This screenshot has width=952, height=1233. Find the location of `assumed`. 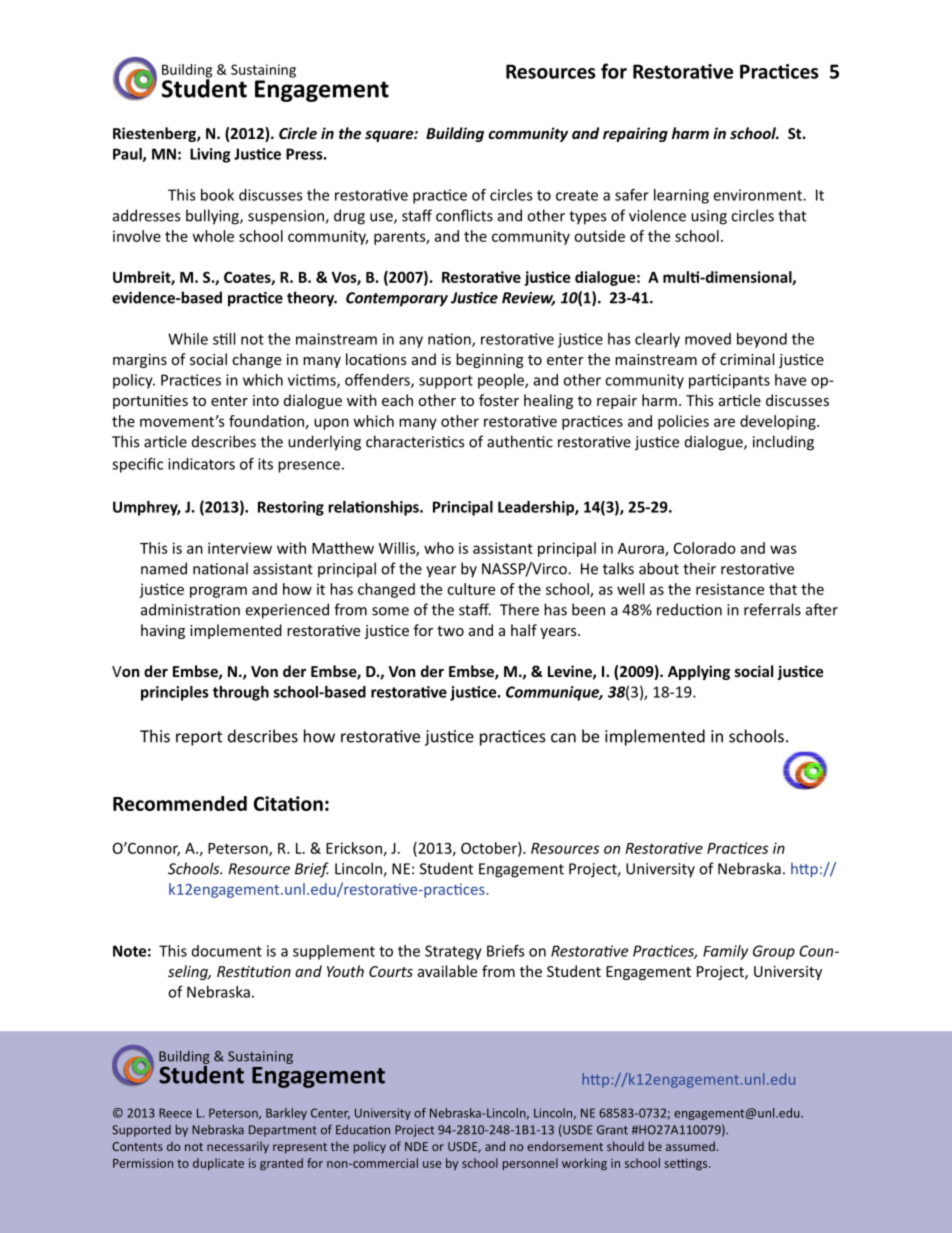

assumed is located at coordinates (690, 1146).
